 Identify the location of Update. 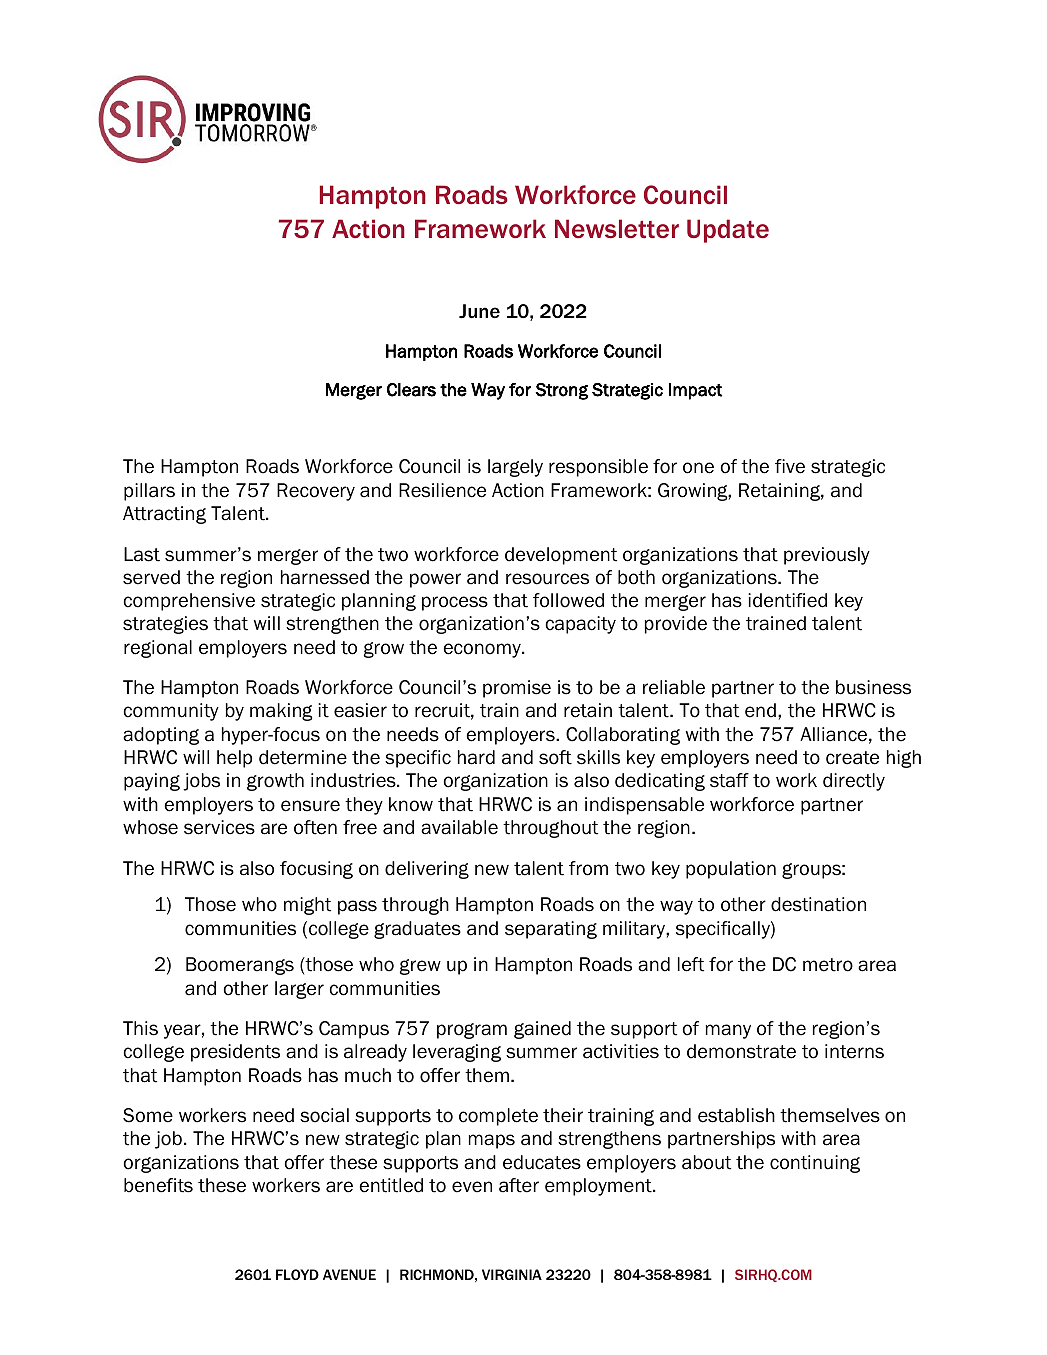
(728, 231).
